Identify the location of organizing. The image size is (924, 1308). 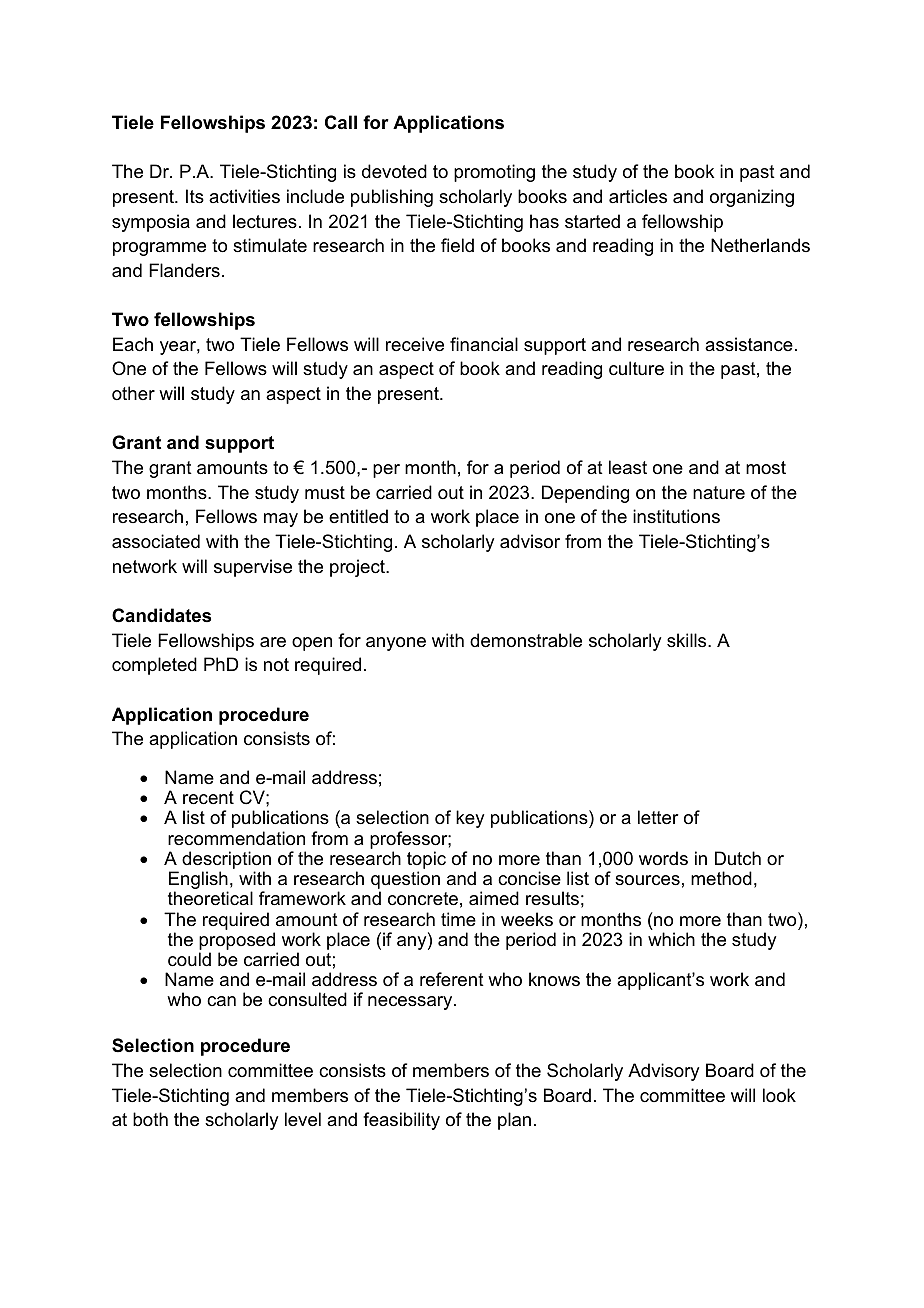
(752, 198).
